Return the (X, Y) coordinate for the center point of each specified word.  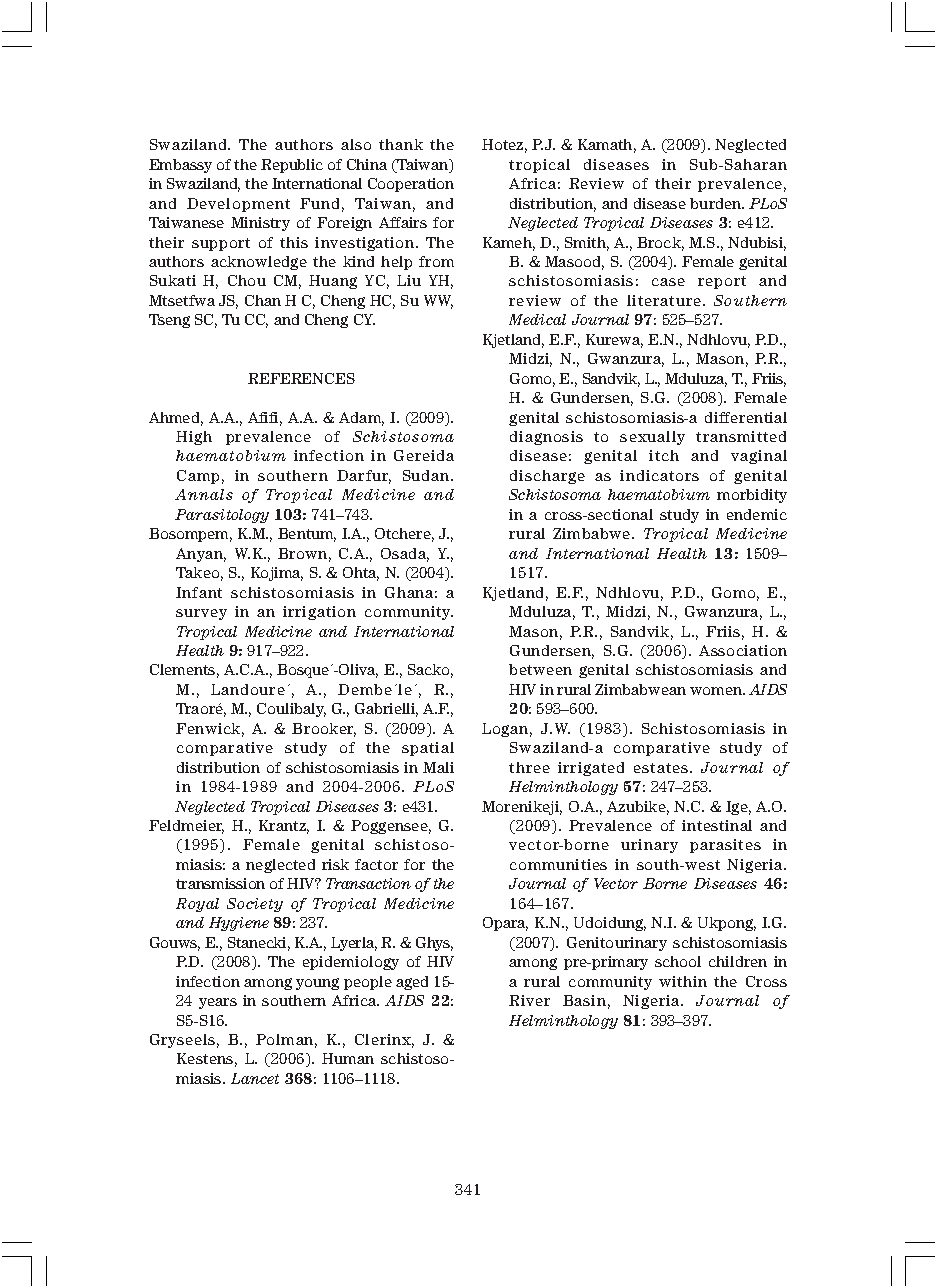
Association (743, 650)
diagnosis (546, 438)
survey (201, 614)
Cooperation (411, 185)
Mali (438, 767)
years (218, 1003)
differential (746, 417)
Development (238, 205)
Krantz (284, 827)
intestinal (717, 825)
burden (717, 203)
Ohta (361, 574)
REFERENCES (301, 378)
